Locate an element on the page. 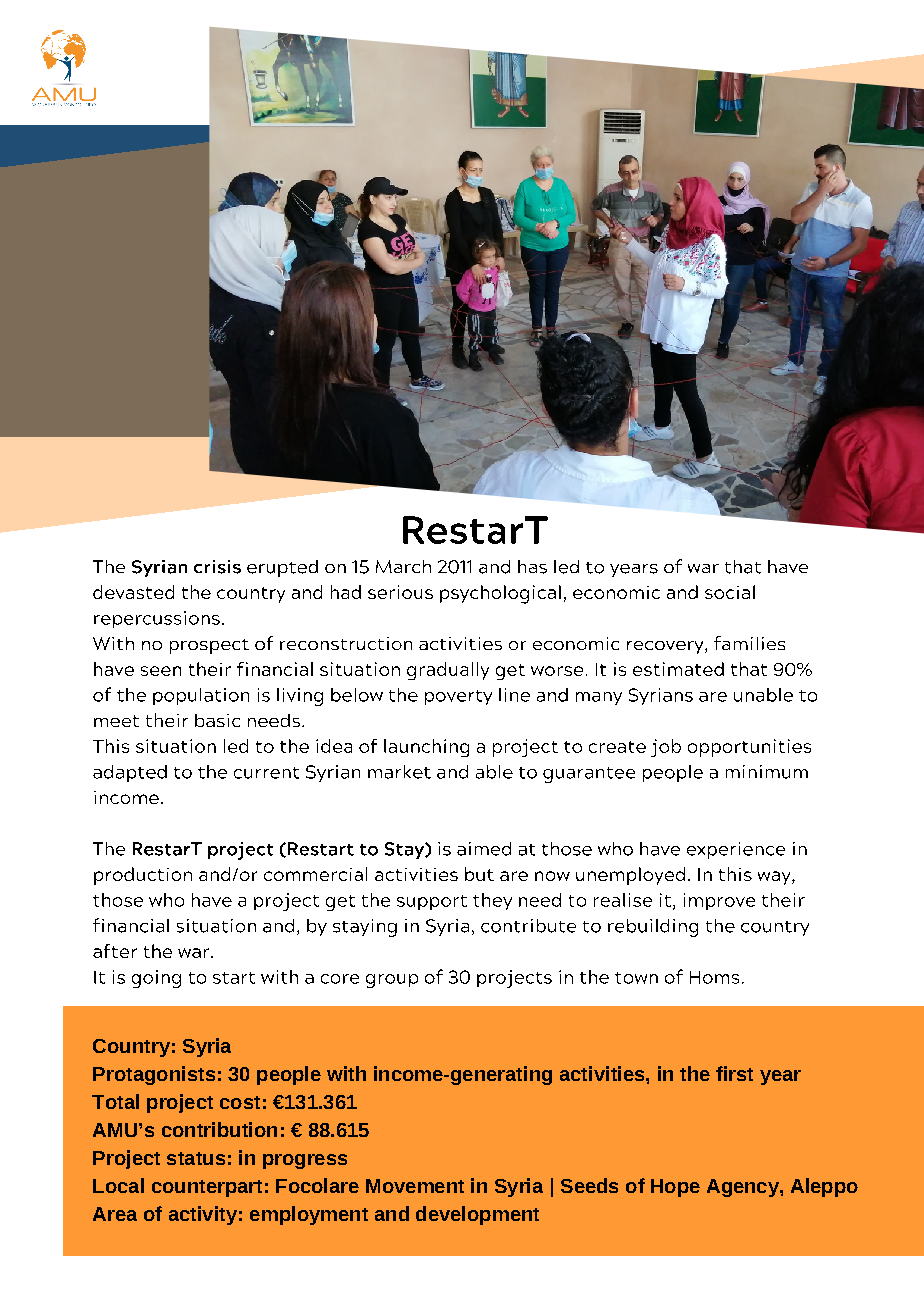  Homs is located at coordinates (714, 977).
